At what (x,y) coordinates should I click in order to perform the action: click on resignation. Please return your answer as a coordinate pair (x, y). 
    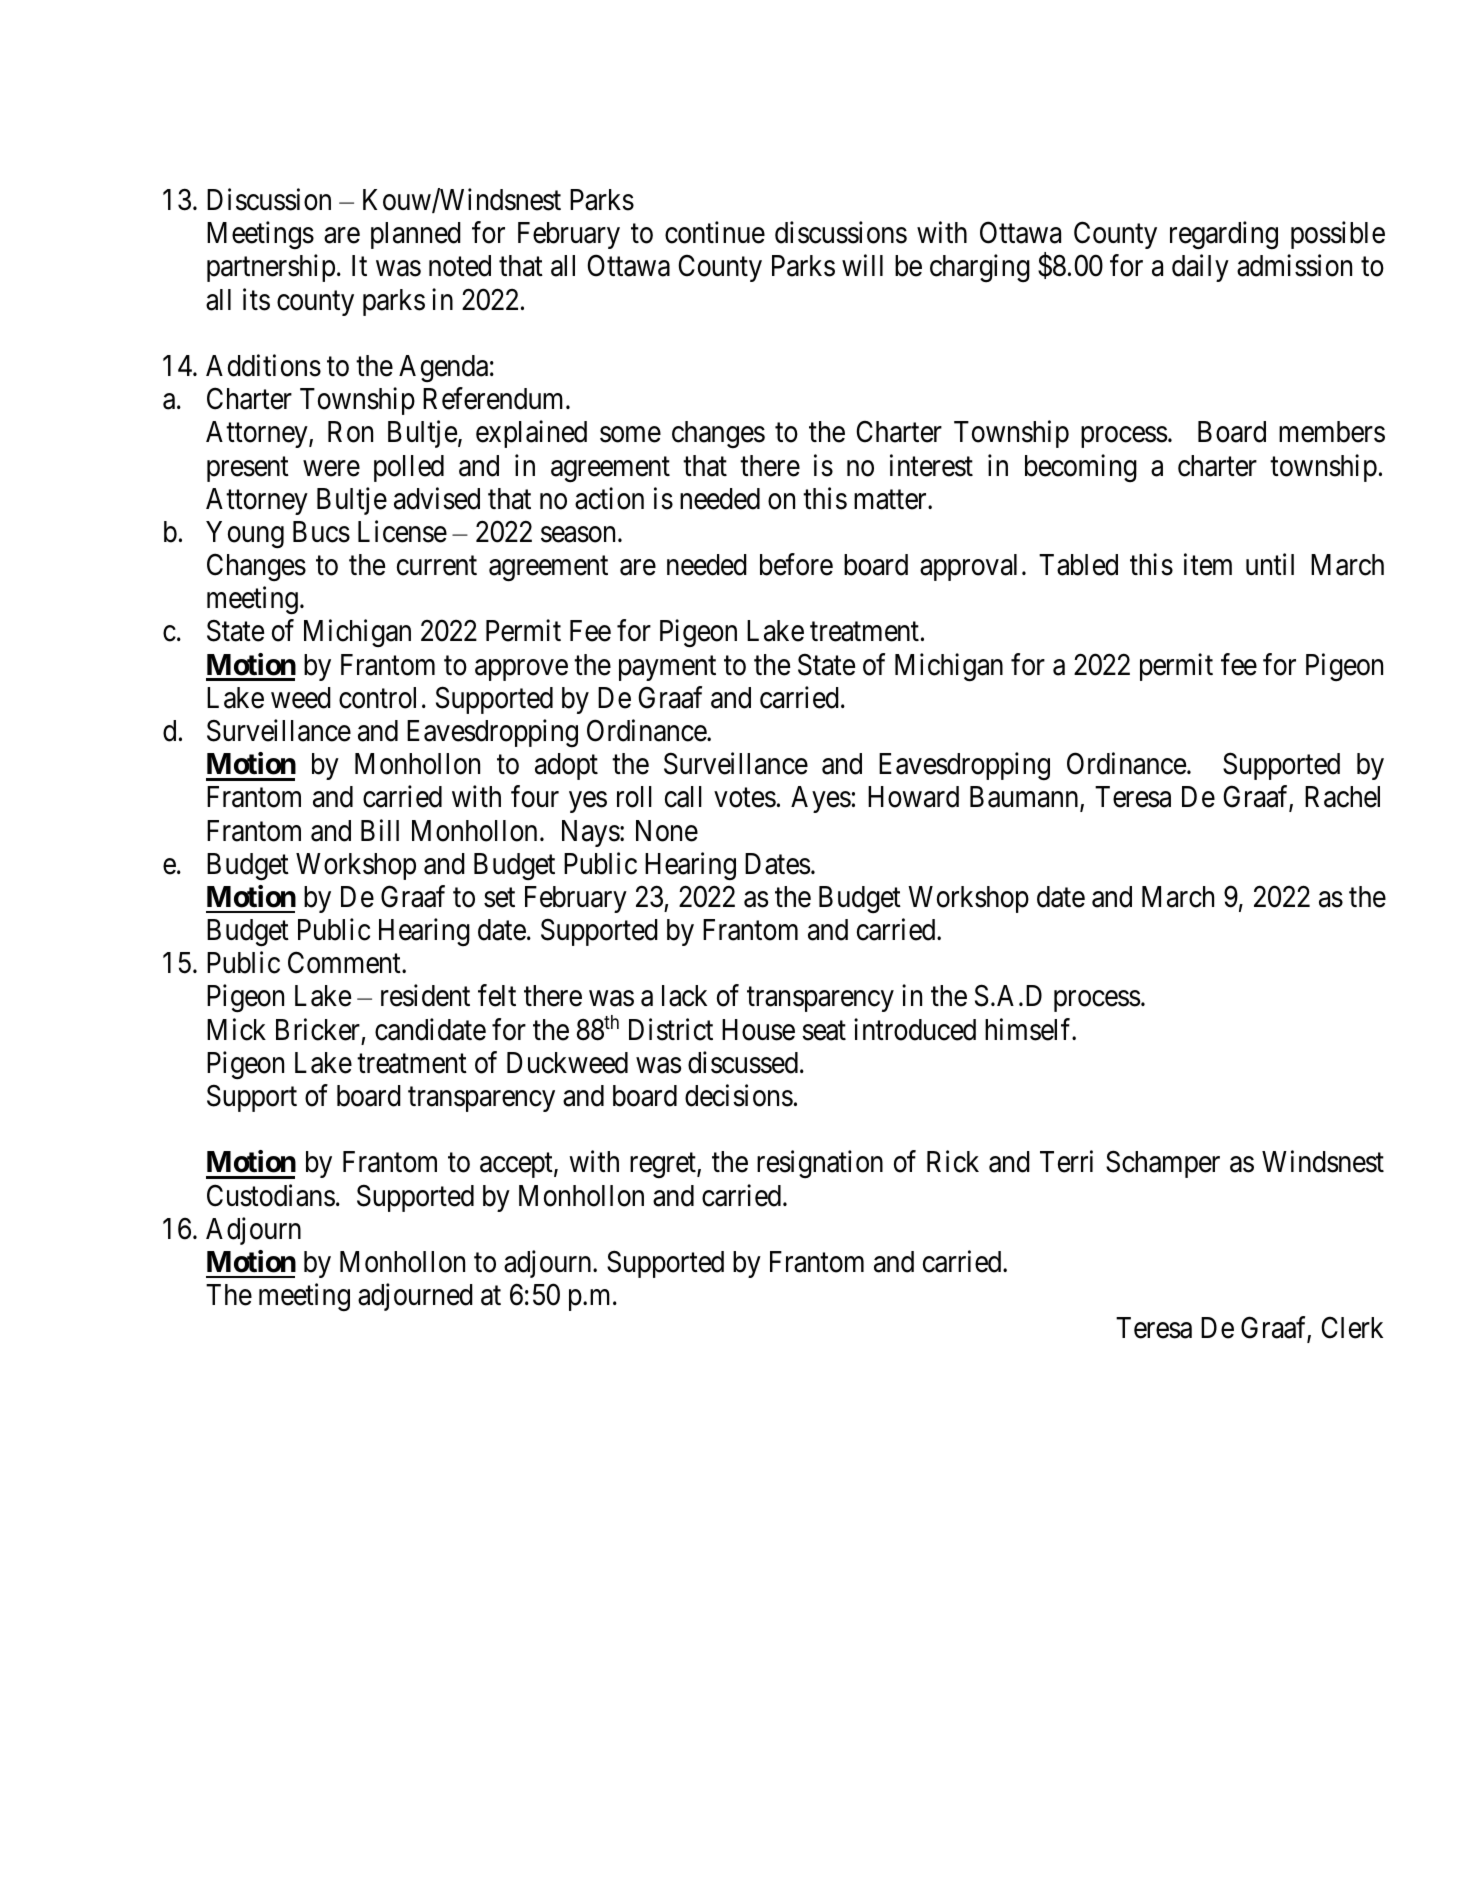
    Looking at the image, I should click on (820, 1164).
